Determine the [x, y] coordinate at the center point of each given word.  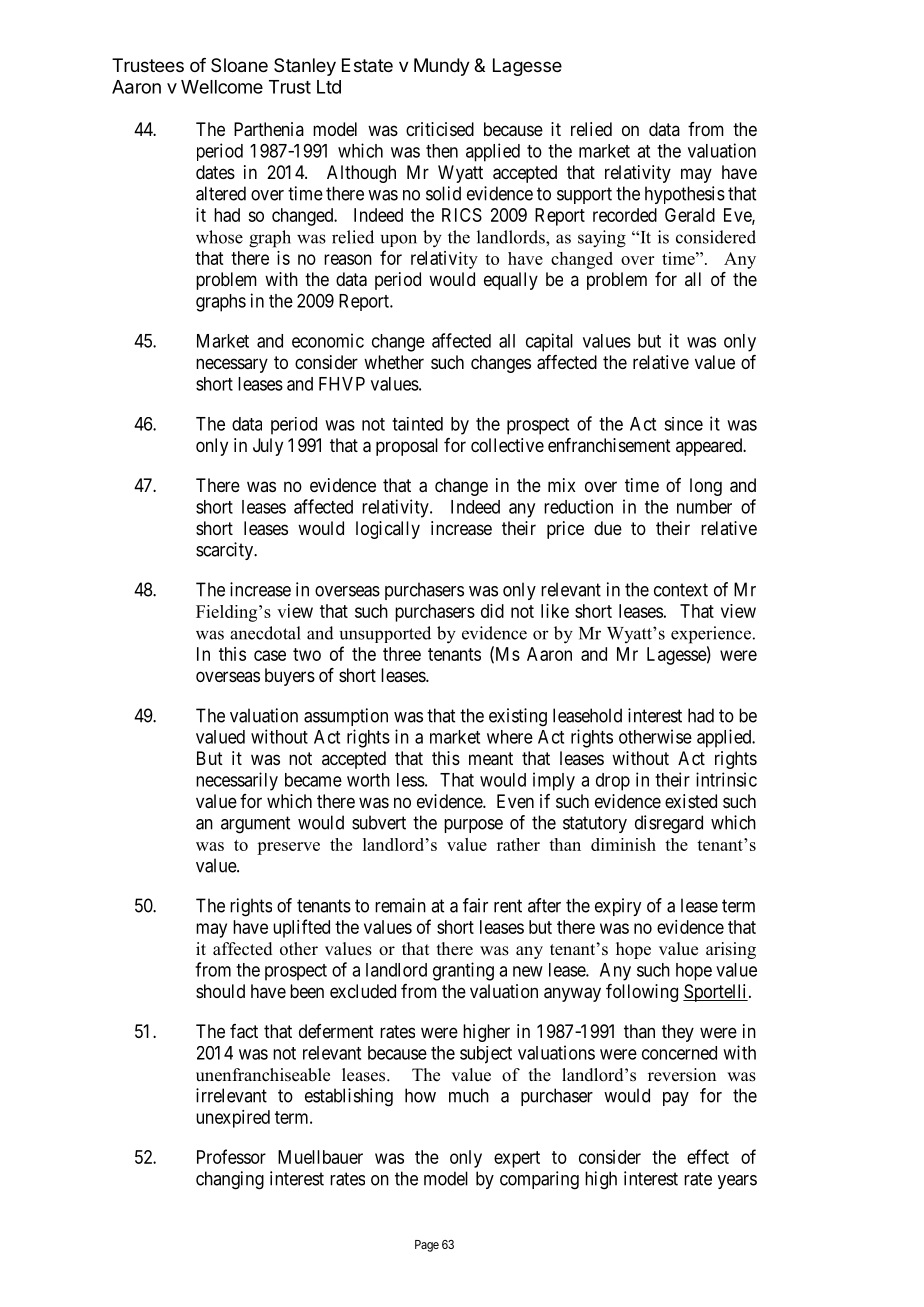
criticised [440, 129]
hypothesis [685, 195]
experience [711, 635]
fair [475, 905]
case [270, 655]
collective [507, 445]
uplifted [301, 928]
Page [427, 1246]
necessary [232, 365]
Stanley [305, 67]
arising [731, 950]
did [492, 611]
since [683, 424]
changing [230, 1180]
